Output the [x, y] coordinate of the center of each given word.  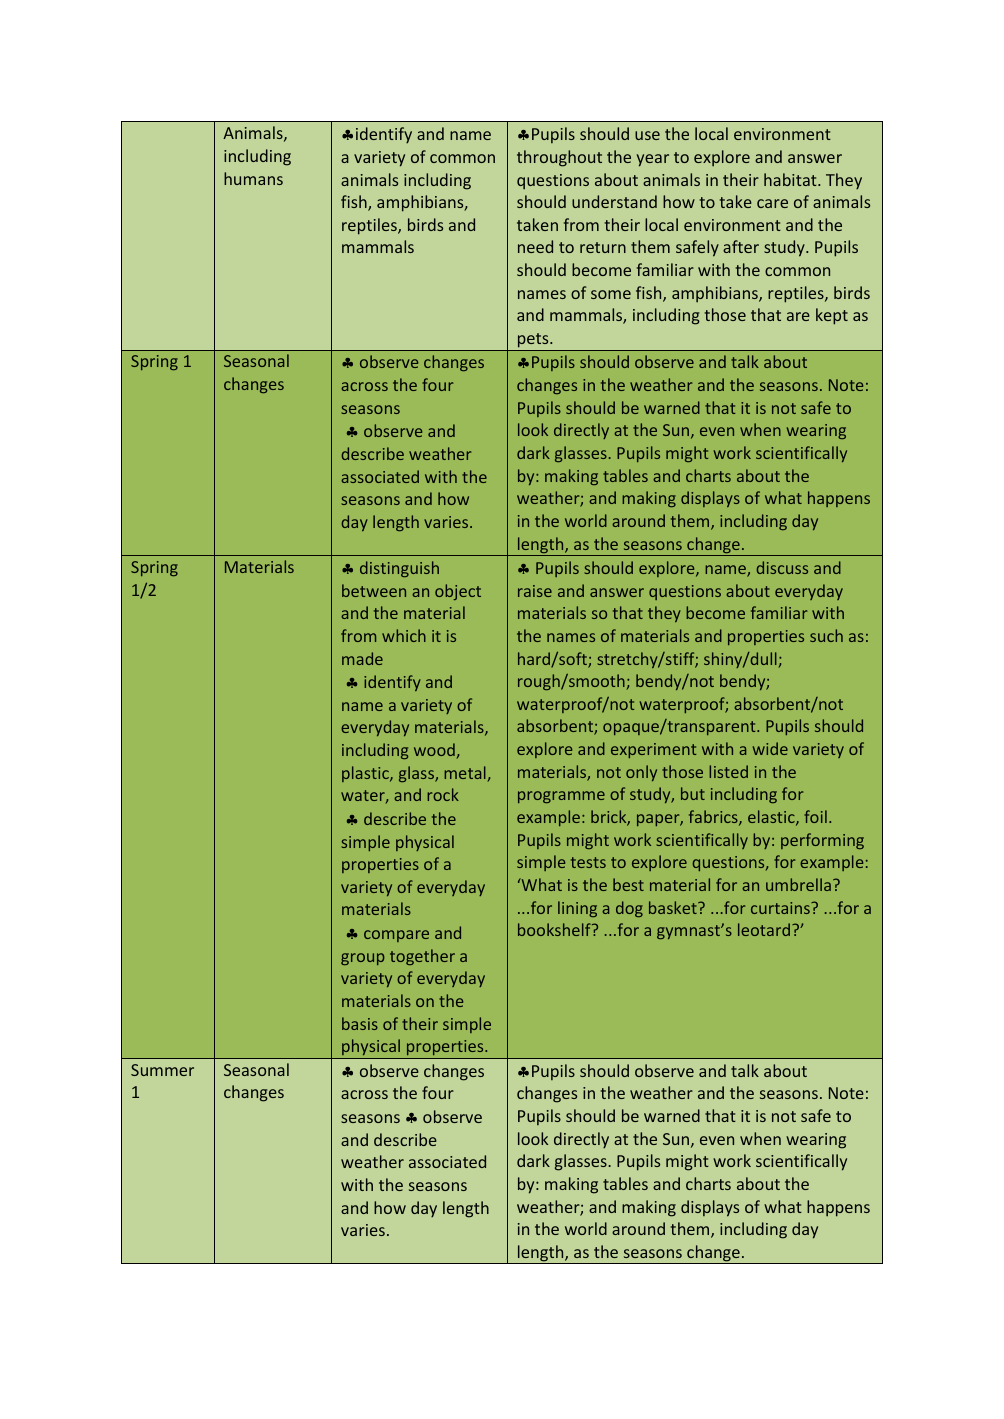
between [374, 590]
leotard [764, 929]
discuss [782, 567]
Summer [162, 1070]
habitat [791, 179]
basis [360, 1023]
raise [535, 591]
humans [253, 178]
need [535, 246]
